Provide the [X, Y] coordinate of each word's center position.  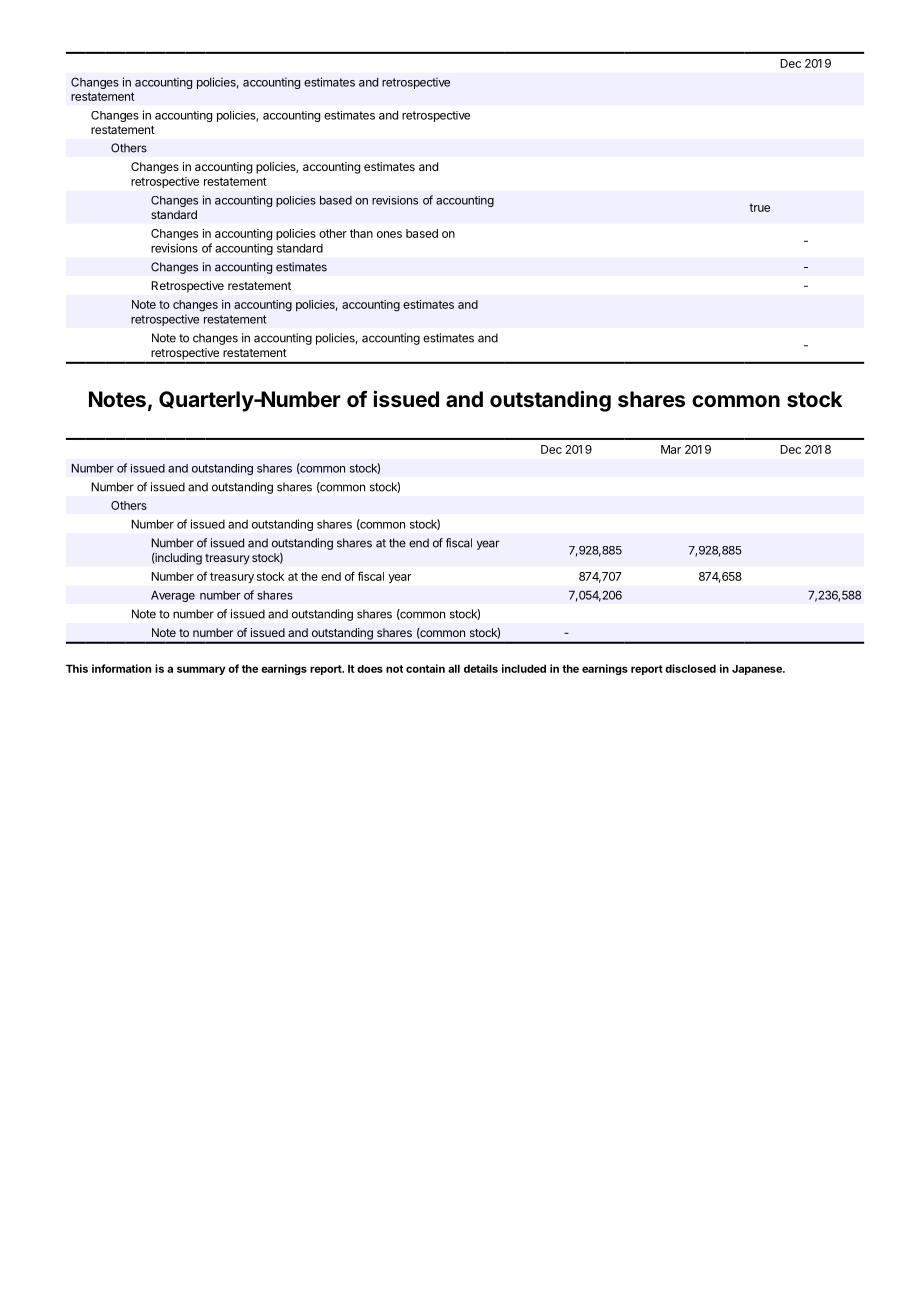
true [759, 207]
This [77, 668]
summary [201, 670]
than [361, 233]
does [370, 669]
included [524, 668]
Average [173, 596]
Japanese [758, 670]
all [454, 668]
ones [389, 234]
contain [425, 668]
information [121, 668]
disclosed [690, 668]
